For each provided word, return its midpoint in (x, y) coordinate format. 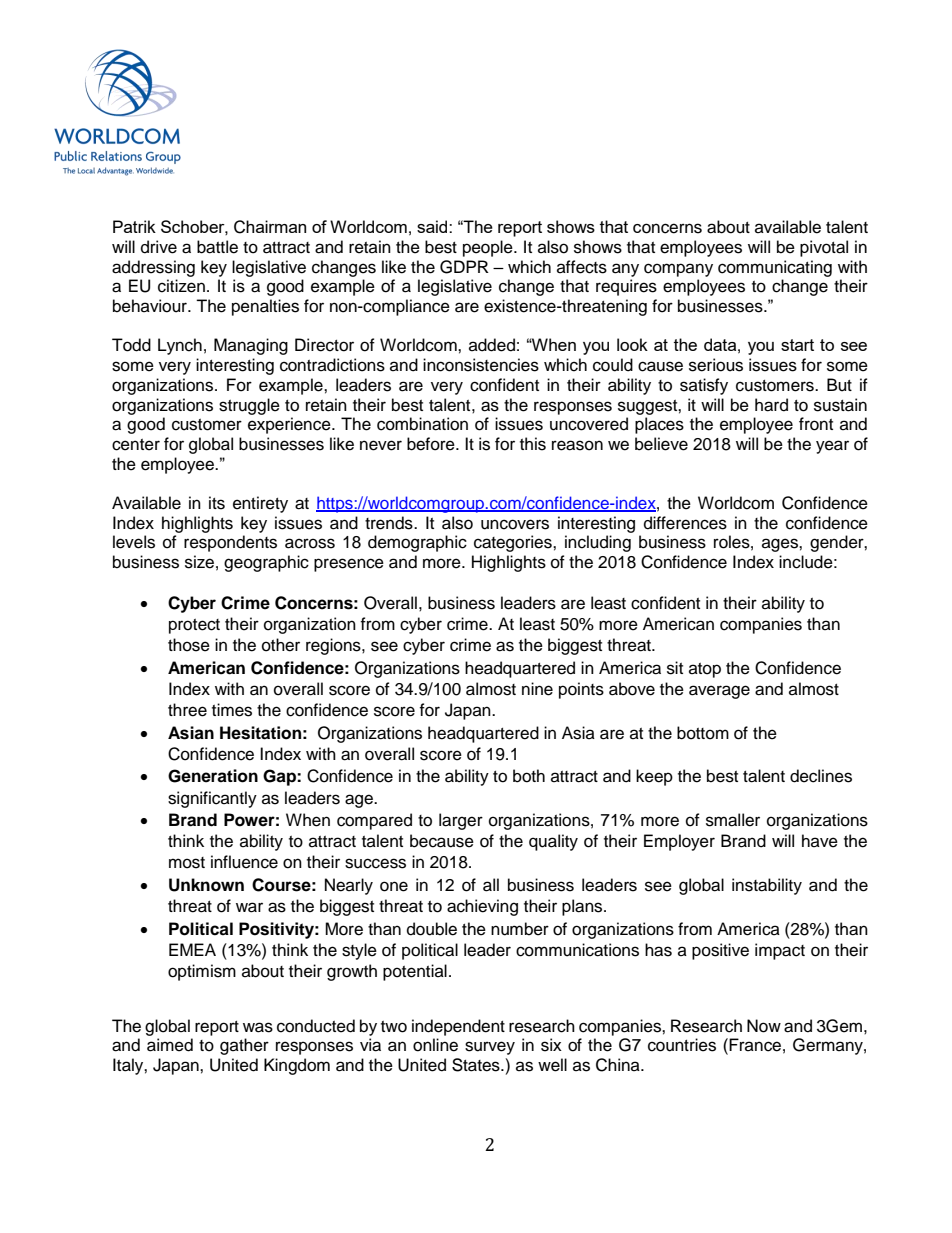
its (217, 503)
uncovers (515, 524)
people (489, 248)
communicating (775, 268)
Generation (213, 776)
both (529, 776)
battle (217, 247)
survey (490, 1048)
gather (244, 1046)
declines (821, 776)
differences (685, 523)
